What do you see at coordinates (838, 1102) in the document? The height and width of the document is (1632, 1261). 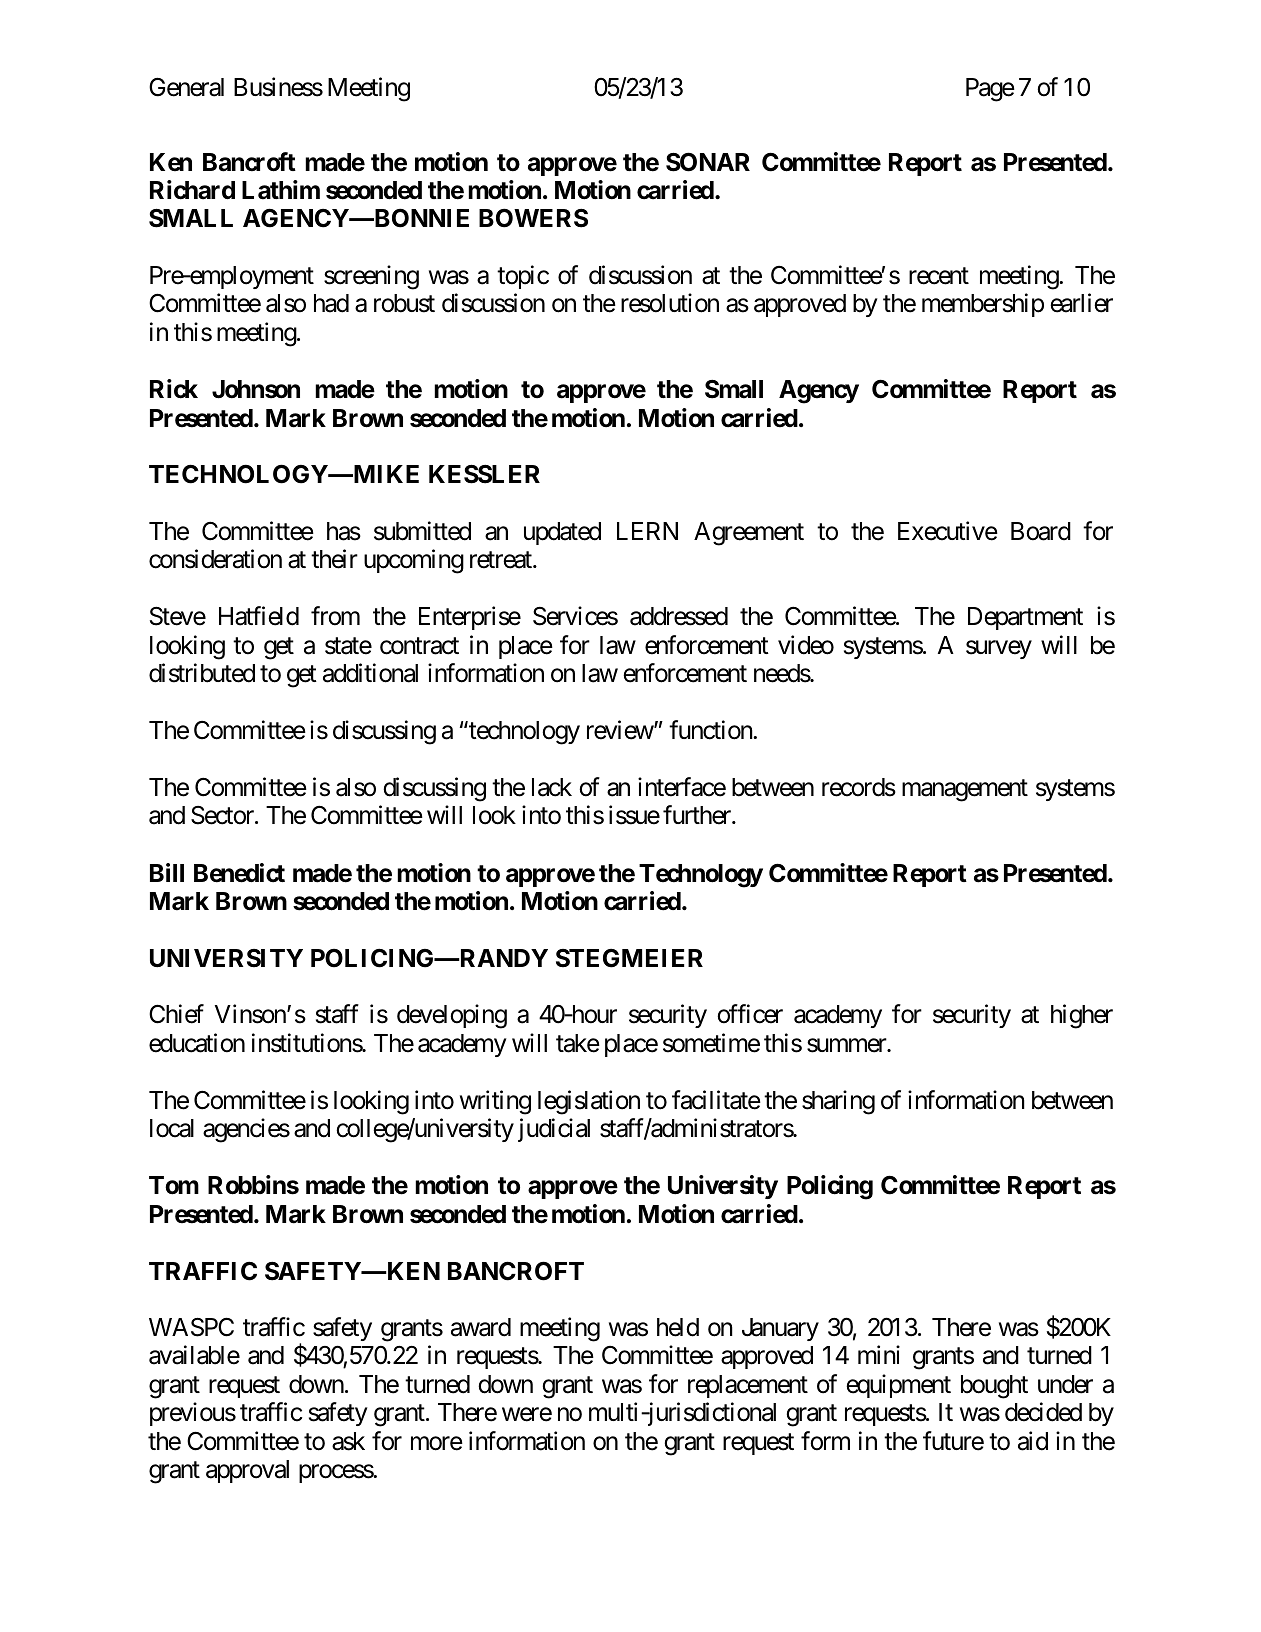 I see `sharing` at bounding box center [838, 1102].
